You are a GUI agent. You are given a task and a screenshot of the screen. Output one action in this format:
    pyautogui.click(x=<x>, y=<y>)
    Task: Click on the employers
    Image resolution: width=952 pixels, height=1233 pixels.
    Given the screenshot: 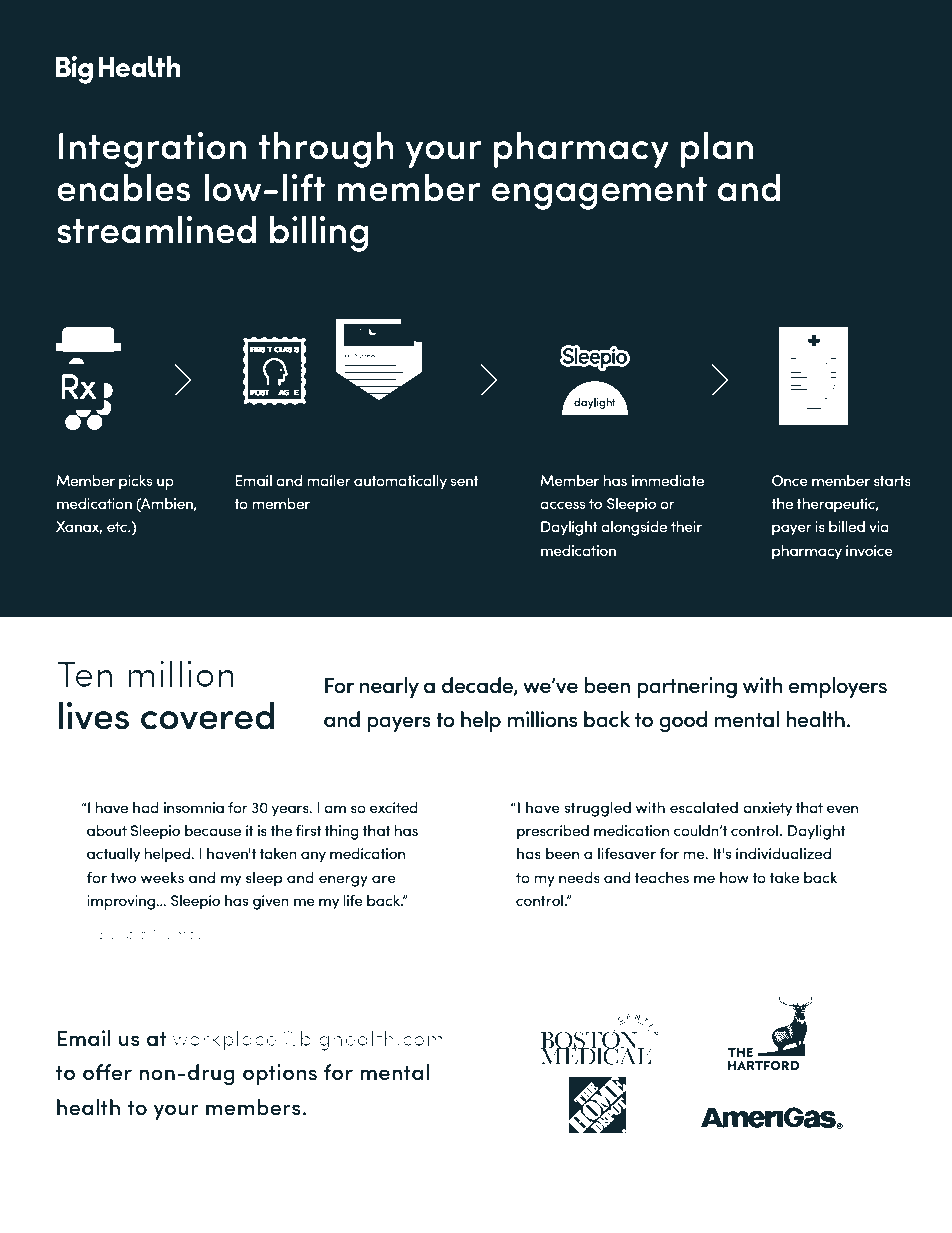 What is the action you would take?
    pyautogui.click(x=838, y=687)
